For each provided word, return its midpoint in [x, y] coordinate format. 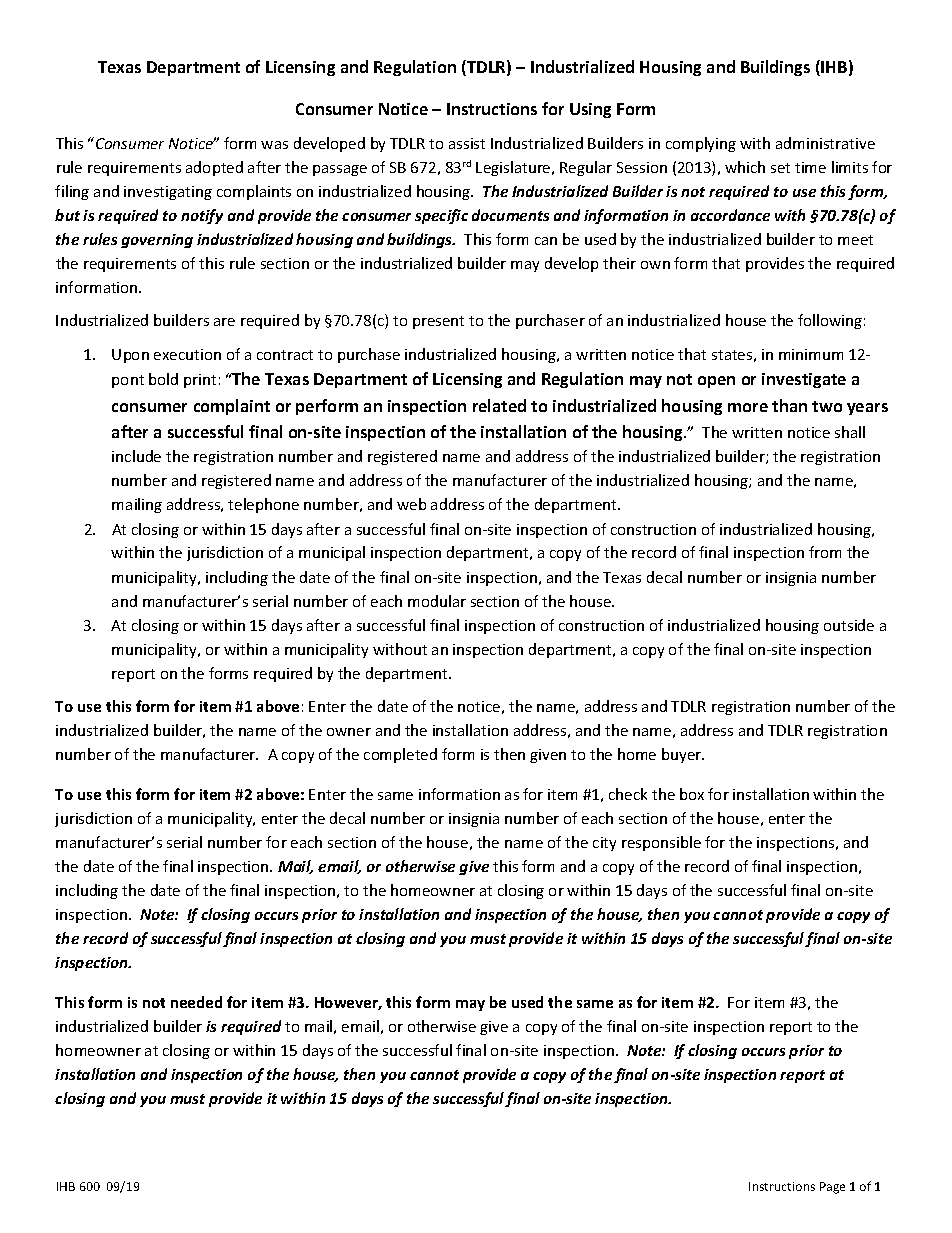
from [825, 552]
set [780, 168]
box [692, 794]
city [604, 844]
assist [467, 143]
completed [400, 755]
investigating [168, 193]
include [136, 456]
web [411, 504]
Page [832, 1188]
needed [196, 1002]
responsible [661, 843]
